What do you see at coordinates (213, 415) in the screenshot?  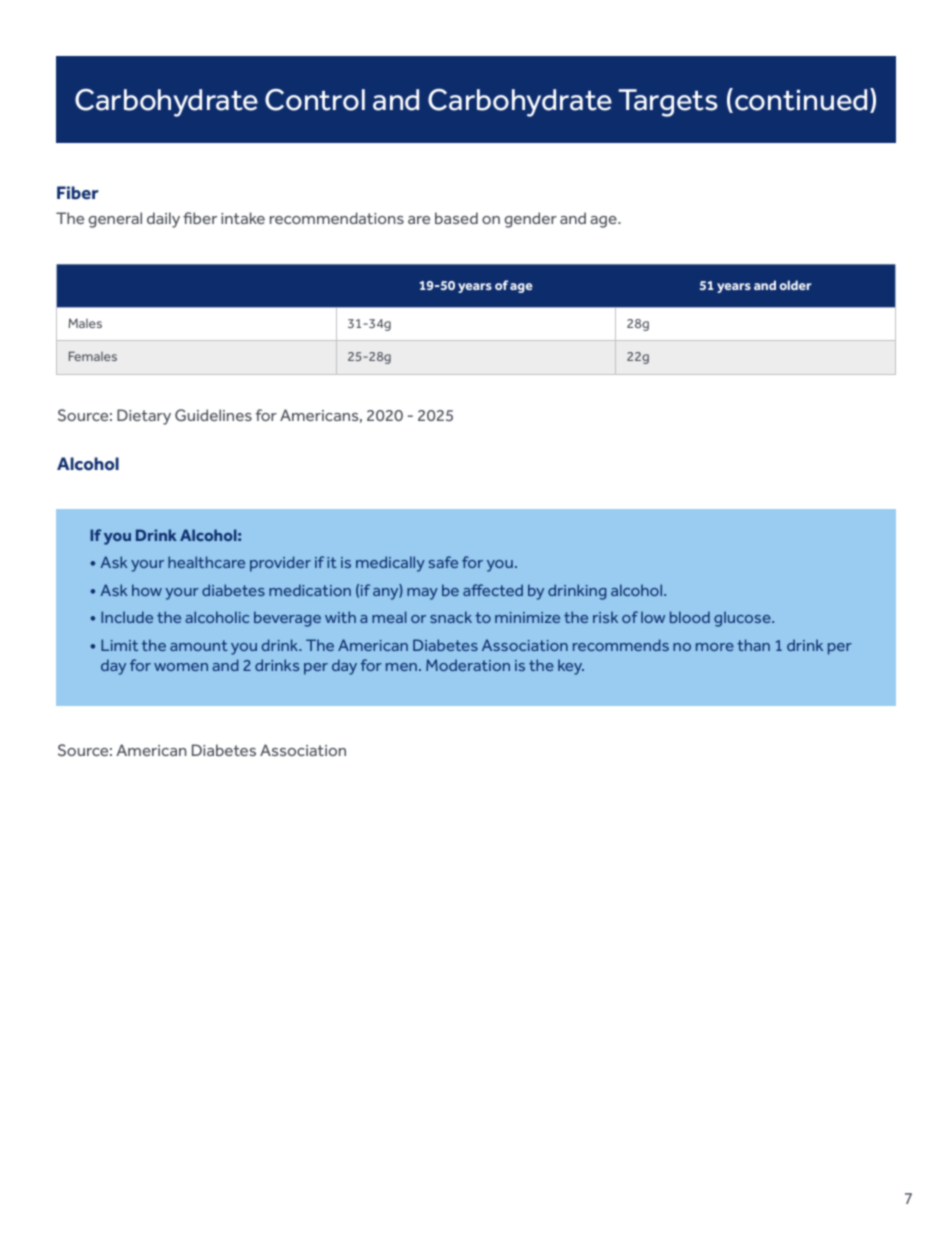 I see `Guidelines` at bounding box center [213, 415].
